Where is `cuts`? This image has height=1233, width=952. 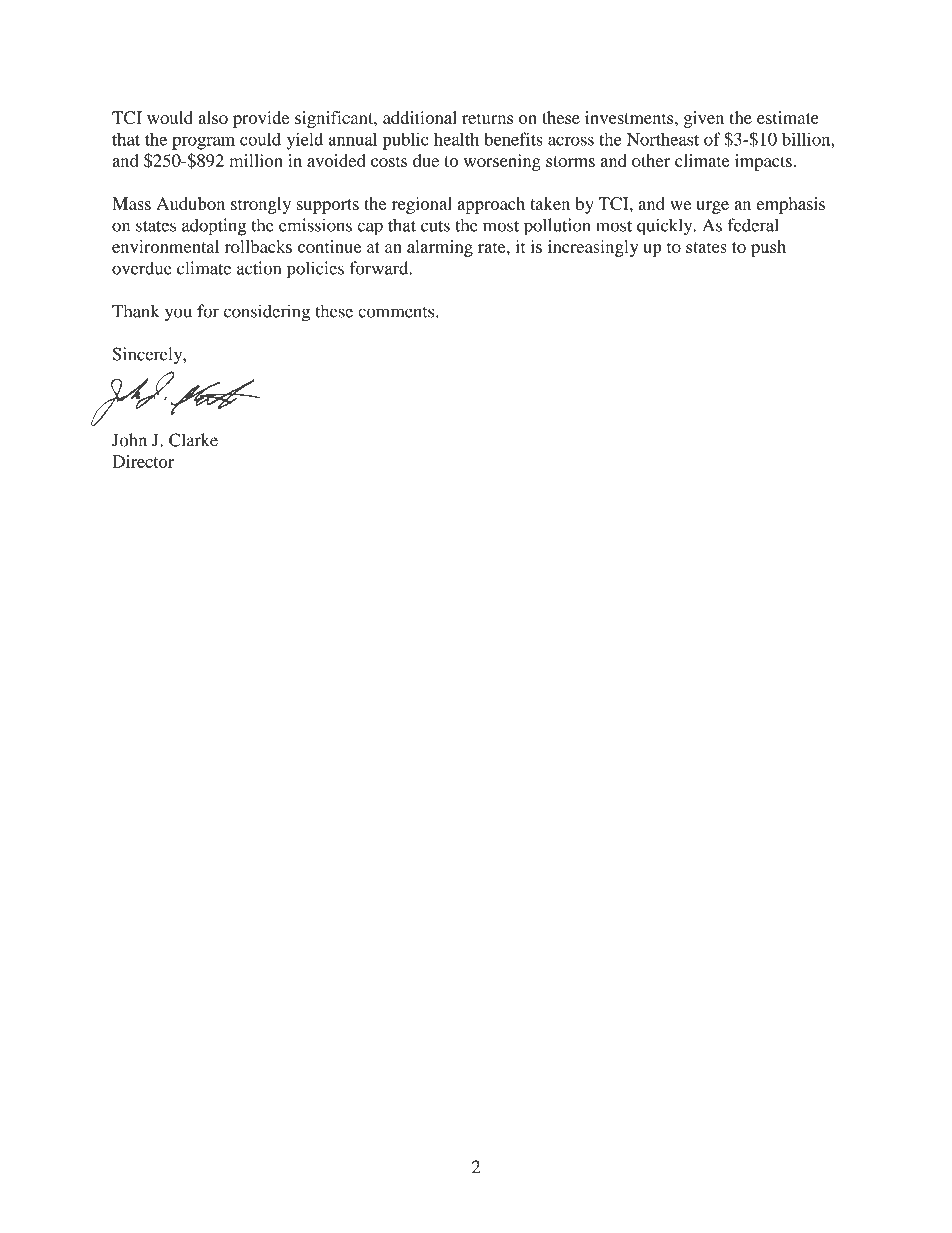
cuts is located at coordinates (435, 226).
